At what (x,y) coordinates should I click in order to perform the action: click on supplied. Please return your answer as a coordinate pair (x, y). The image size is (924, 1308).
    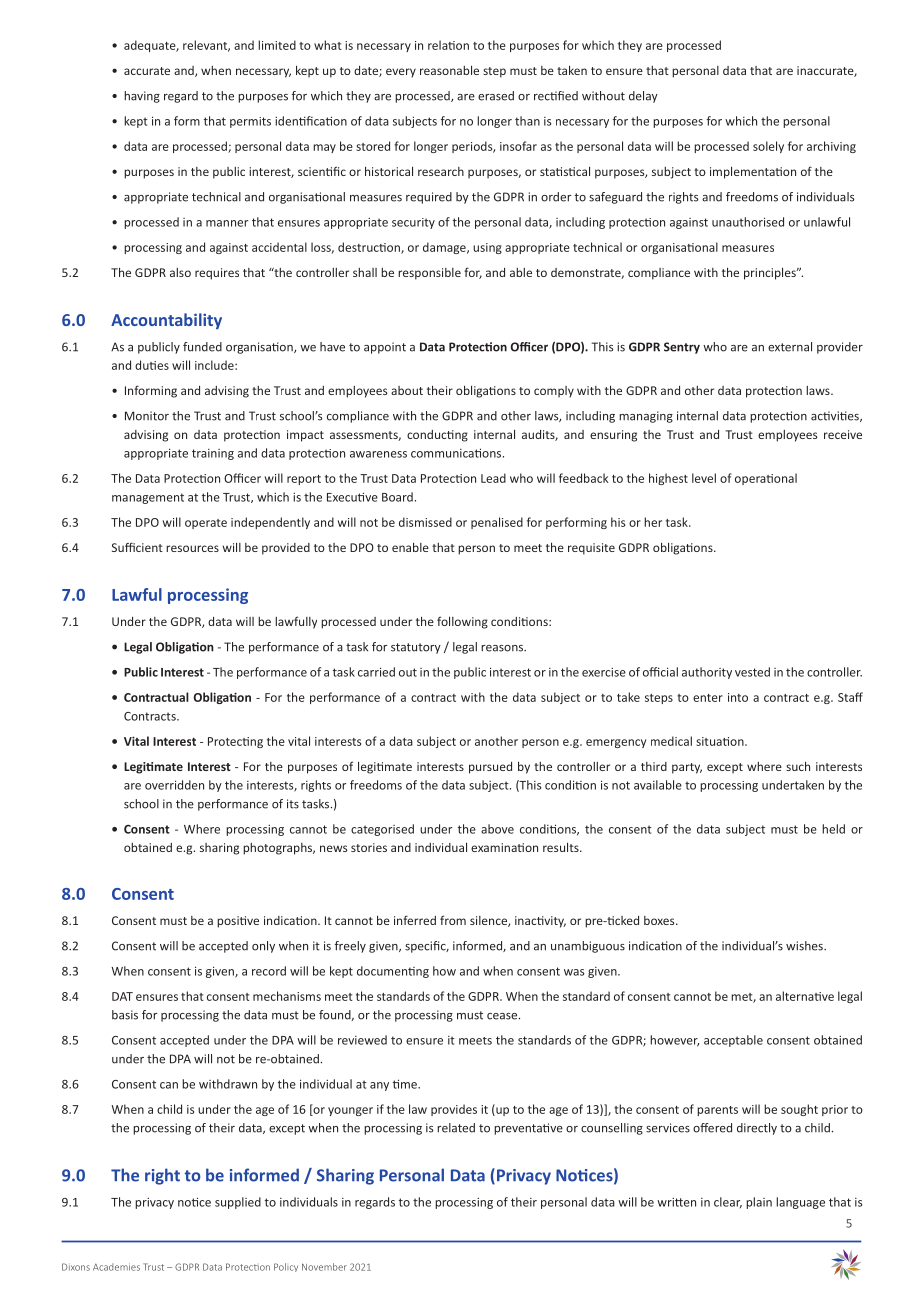
    Looking at the image, I should click on (238, 1203).
